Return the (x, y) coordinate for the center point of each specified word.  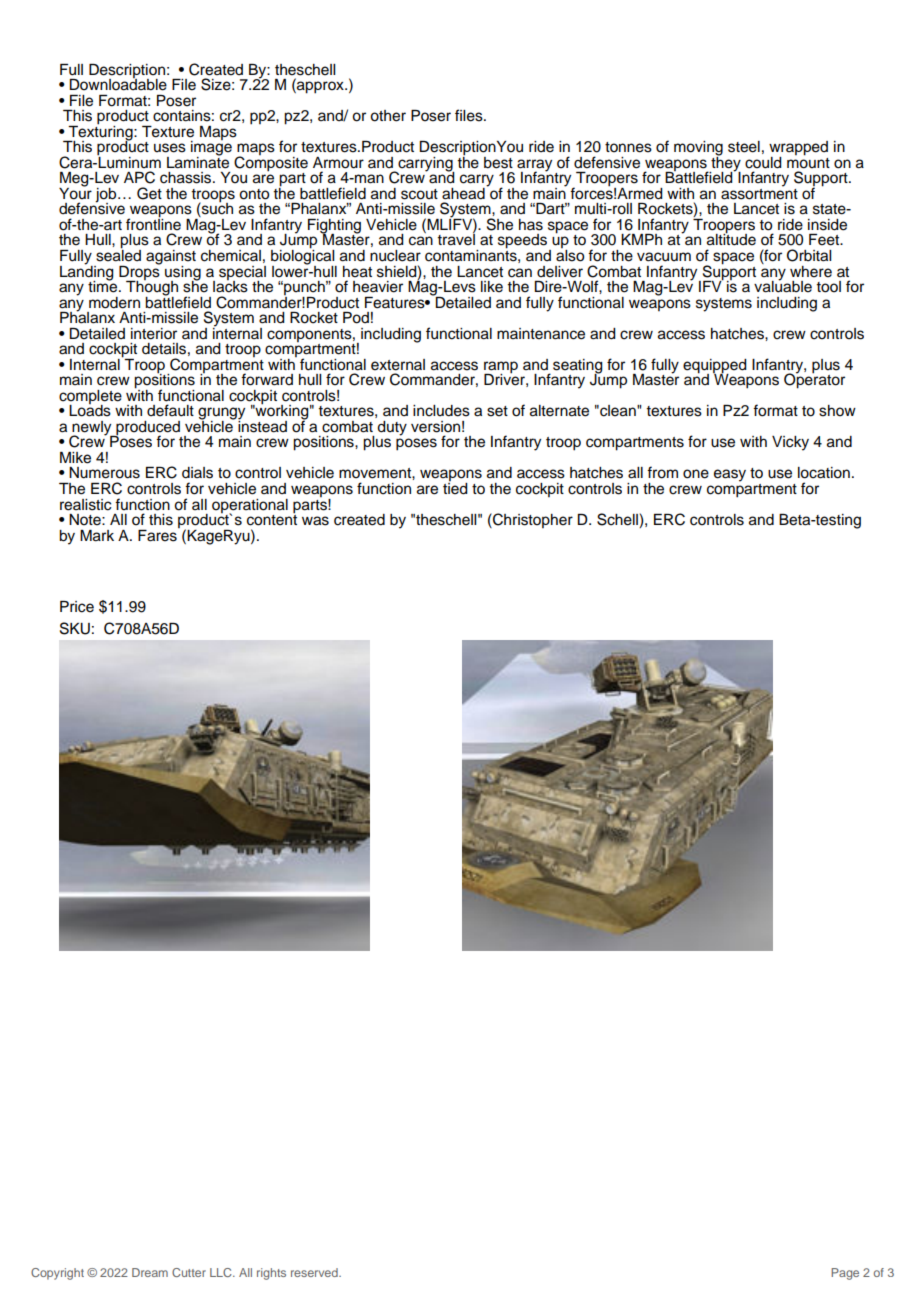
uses (170, 148)
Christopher (532, 520)
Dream (150, 1272)
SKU (75, 628)
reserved (315, 1272)
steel (744, 147)
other (388, 116)
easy (730, 475)
